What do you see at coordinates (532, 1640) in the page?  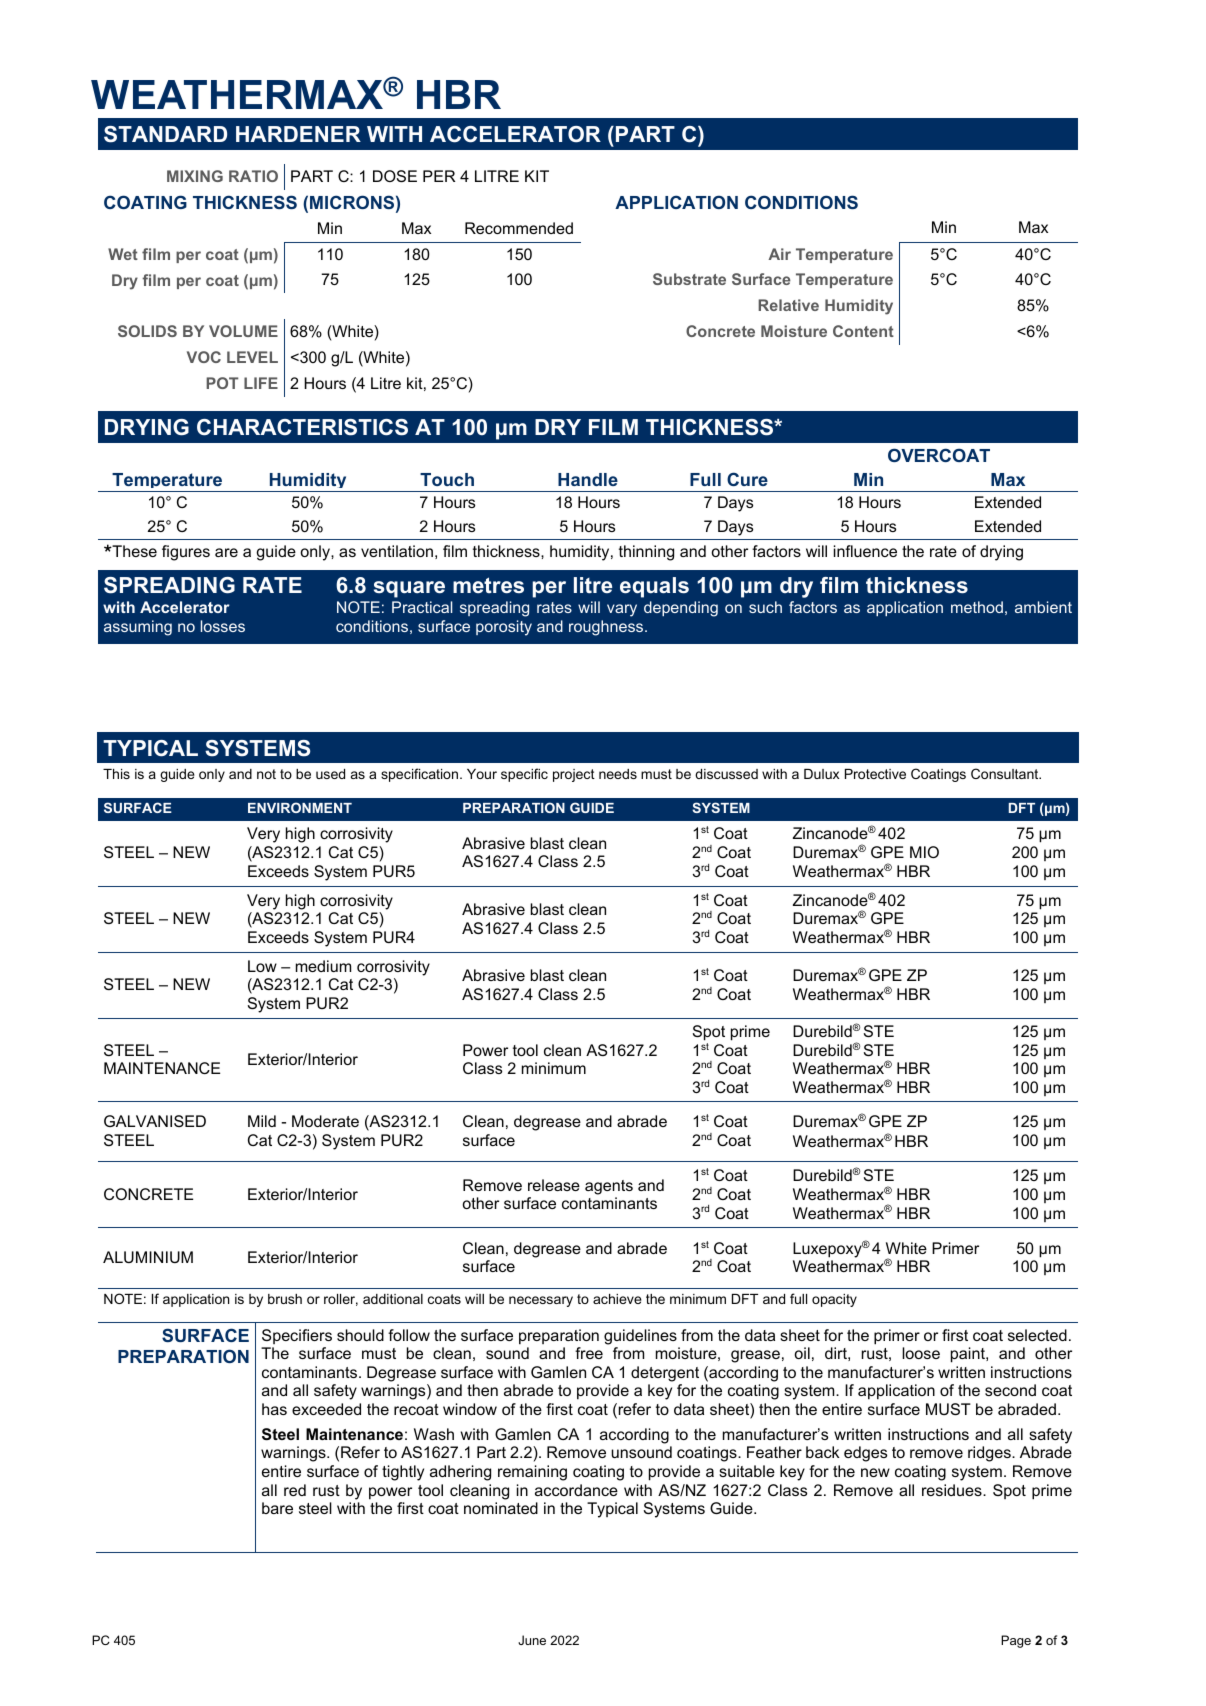 I see `June` at bounding box center [532, 1640].
